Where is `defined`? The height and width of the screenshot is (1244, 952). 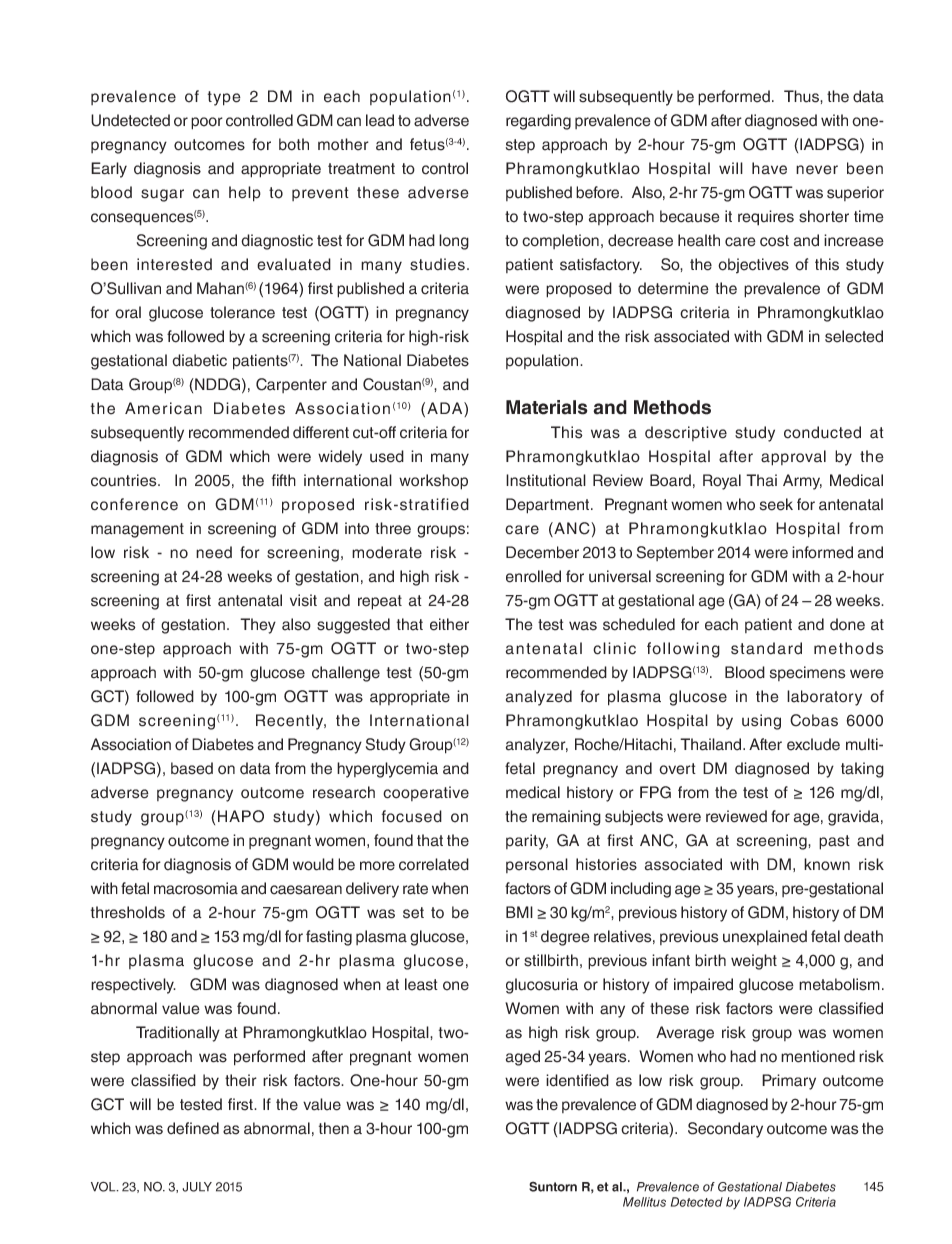 defined is located at coordinates (193, 1128).
